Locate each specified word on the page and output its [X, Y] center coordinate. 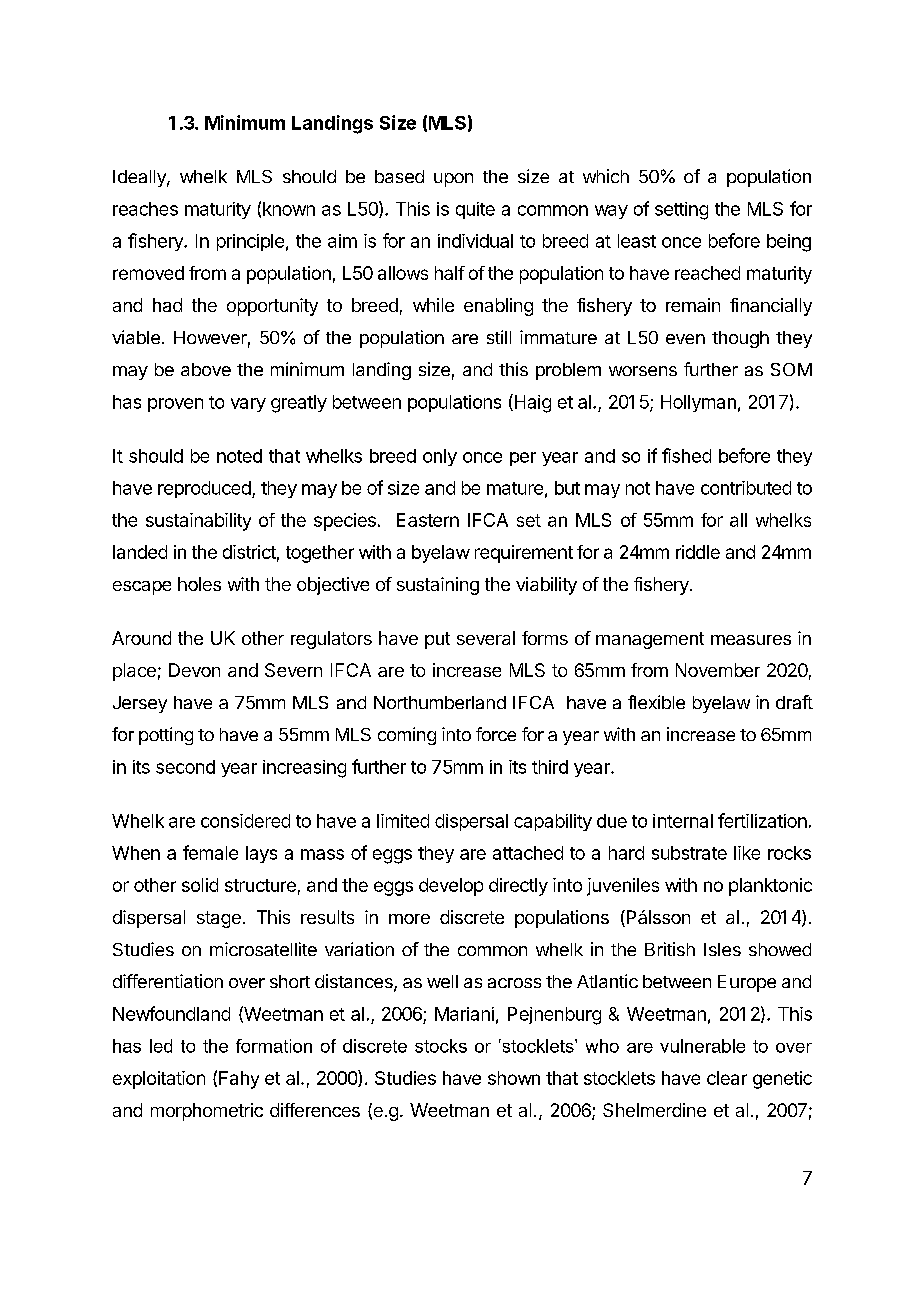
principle [250, 242]
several [486, 638]
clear [727, 1078]
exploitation [159, 1080]
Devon [194, 670]
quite [475, 210]
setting [681, 211]
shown [514, 1078]
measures [751, 640]
